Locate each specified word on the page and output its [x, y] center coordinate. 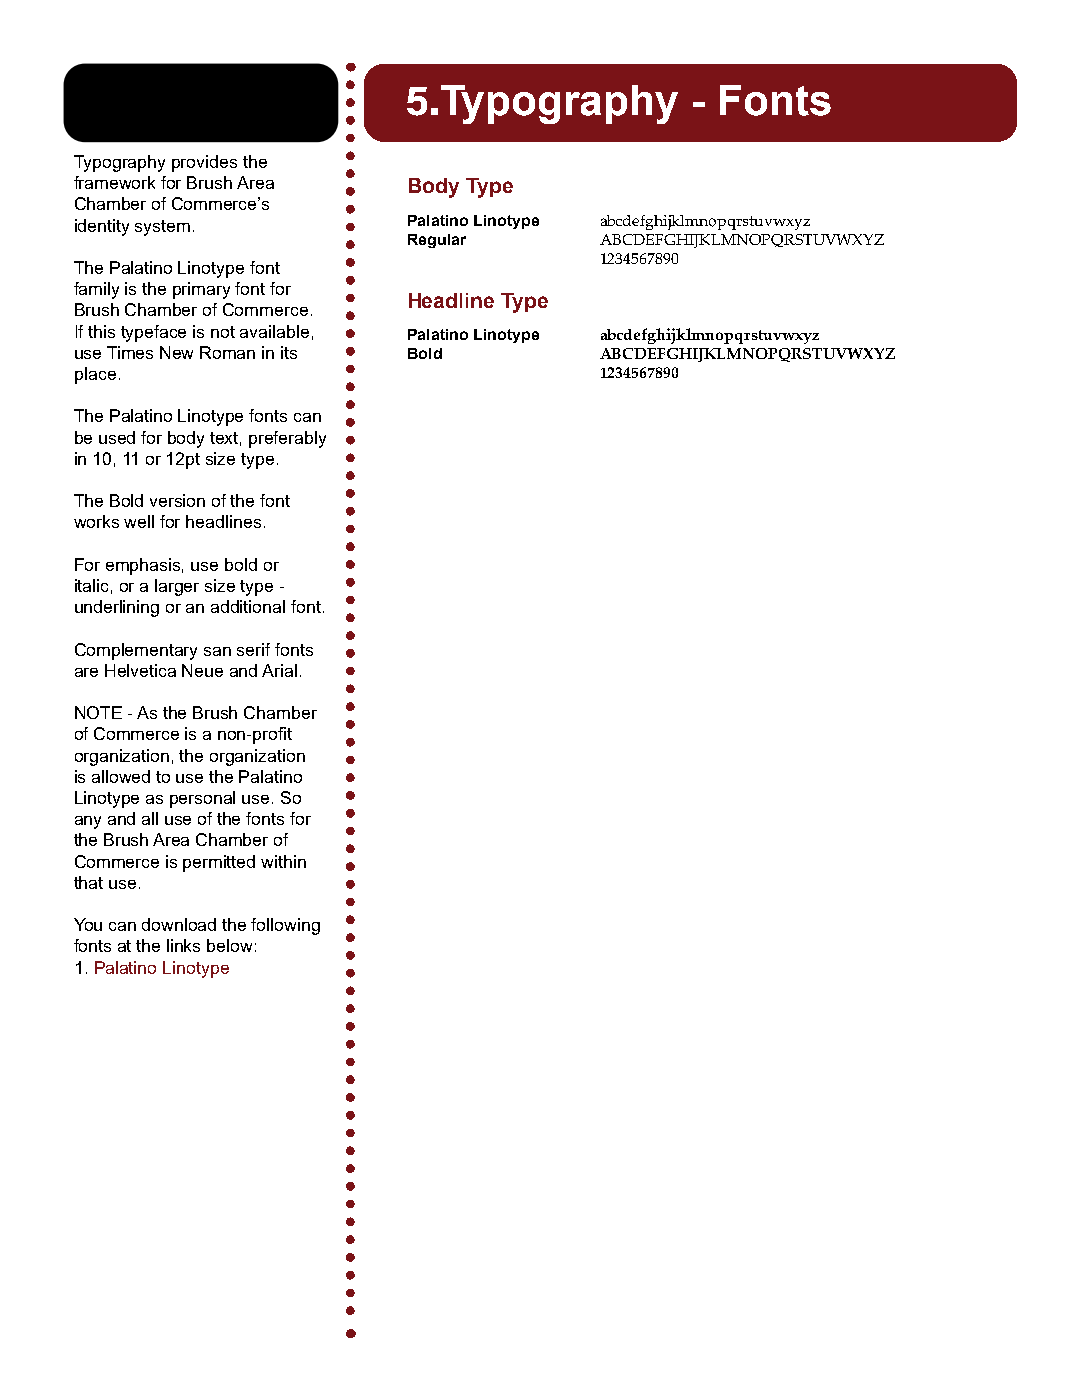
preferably [287, 439]
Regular [437, 241]
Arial [279, 670]
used [117, 437]
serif [253, 649]
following [285, 926]
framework [114, 182]
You [88, 924]
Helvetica [140, 670]
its [289, 352]
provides [204, 163]
